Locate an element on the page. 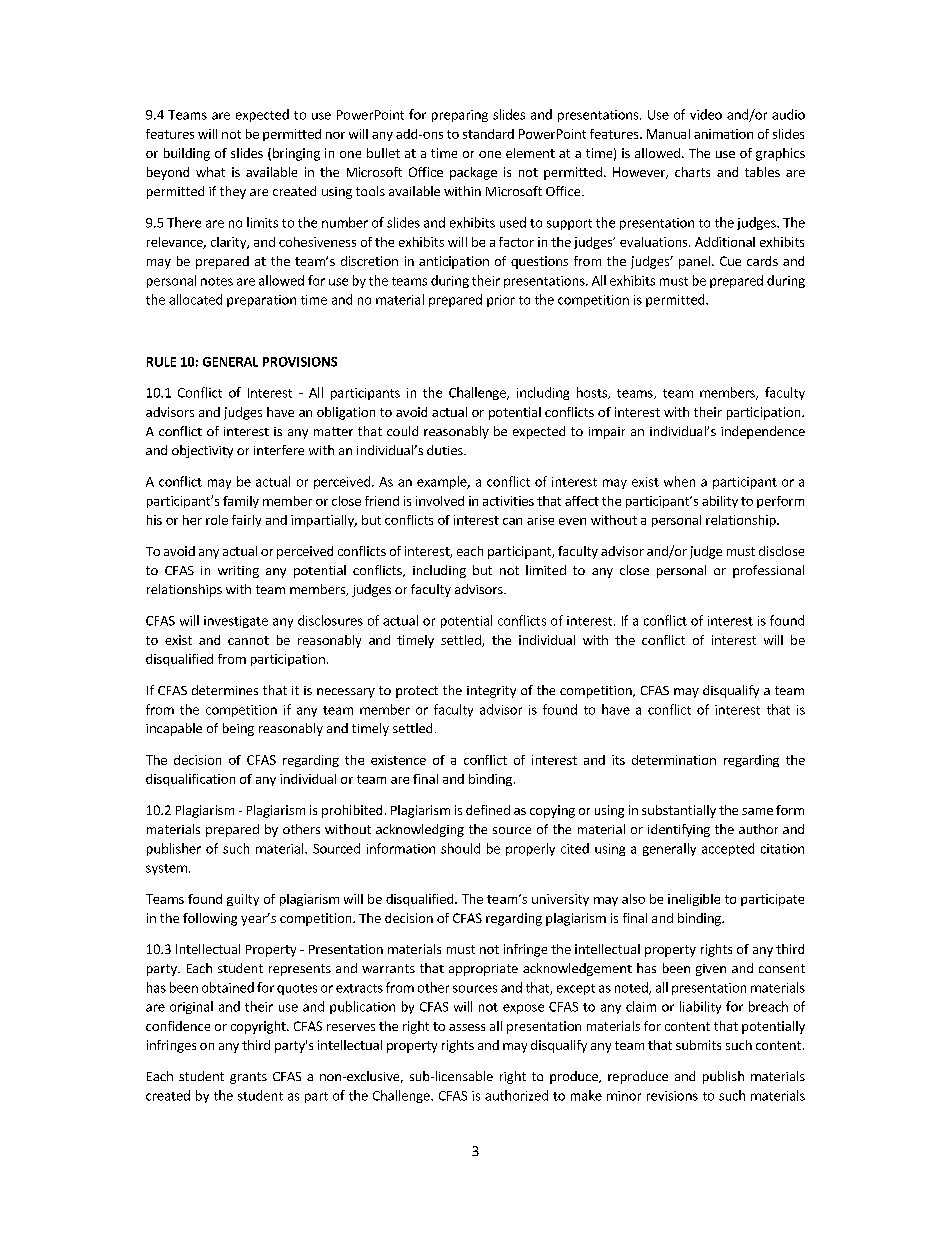 The height and width of the page is (1233, 952). limited is located at coordinates (546, 570).
